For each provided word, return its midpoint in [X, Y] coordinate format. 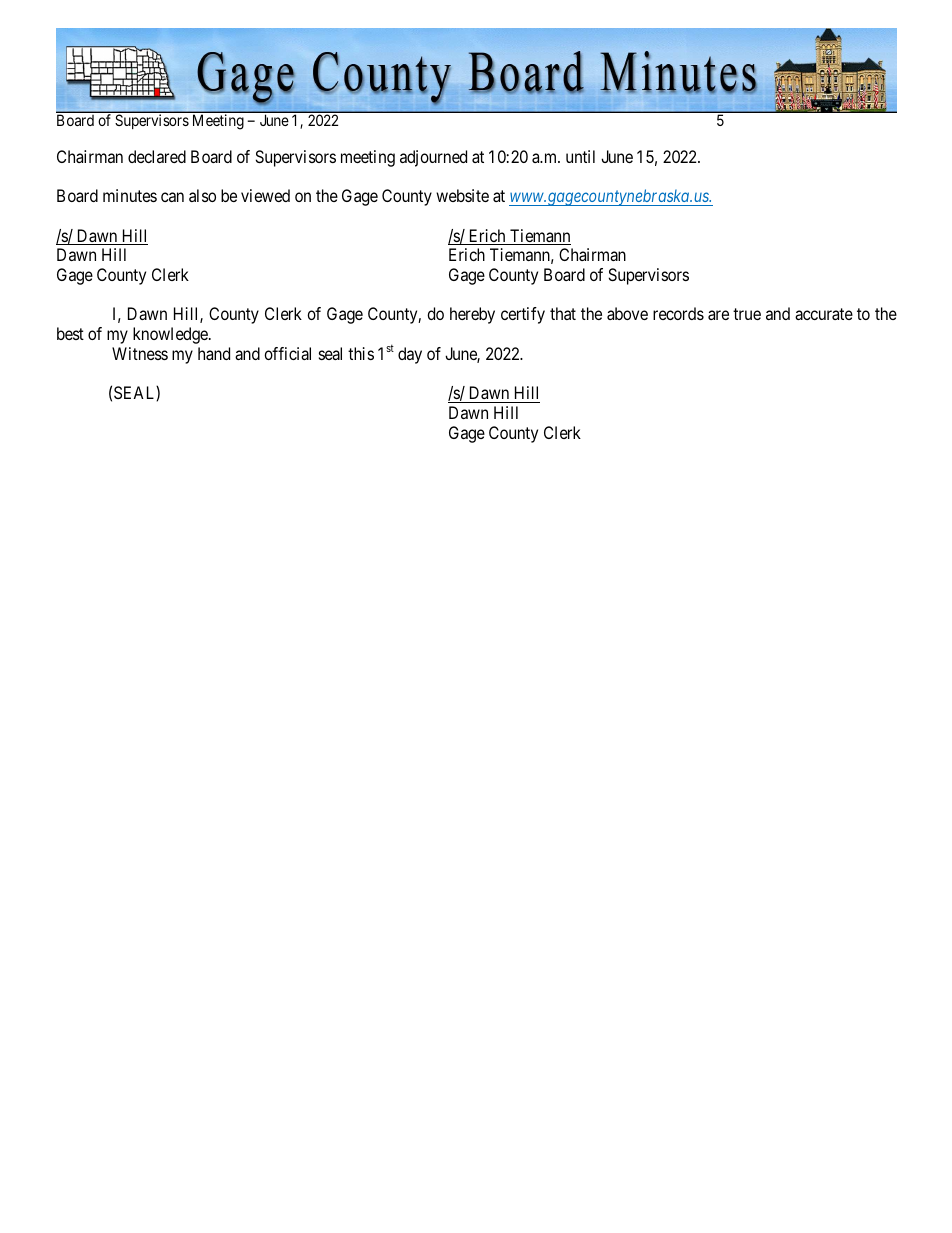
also [202, 195]
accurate [824, 314]
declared [157, 156]
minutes [130, 195]
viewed [265, 195]
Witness [140, 353]
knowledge [171, 335]
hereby [472, 315]
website [462, 195]
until [580, 156]
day [410, 355]
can [172, 197]
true [747, 314]
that [563, 313]
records [678, 313]
